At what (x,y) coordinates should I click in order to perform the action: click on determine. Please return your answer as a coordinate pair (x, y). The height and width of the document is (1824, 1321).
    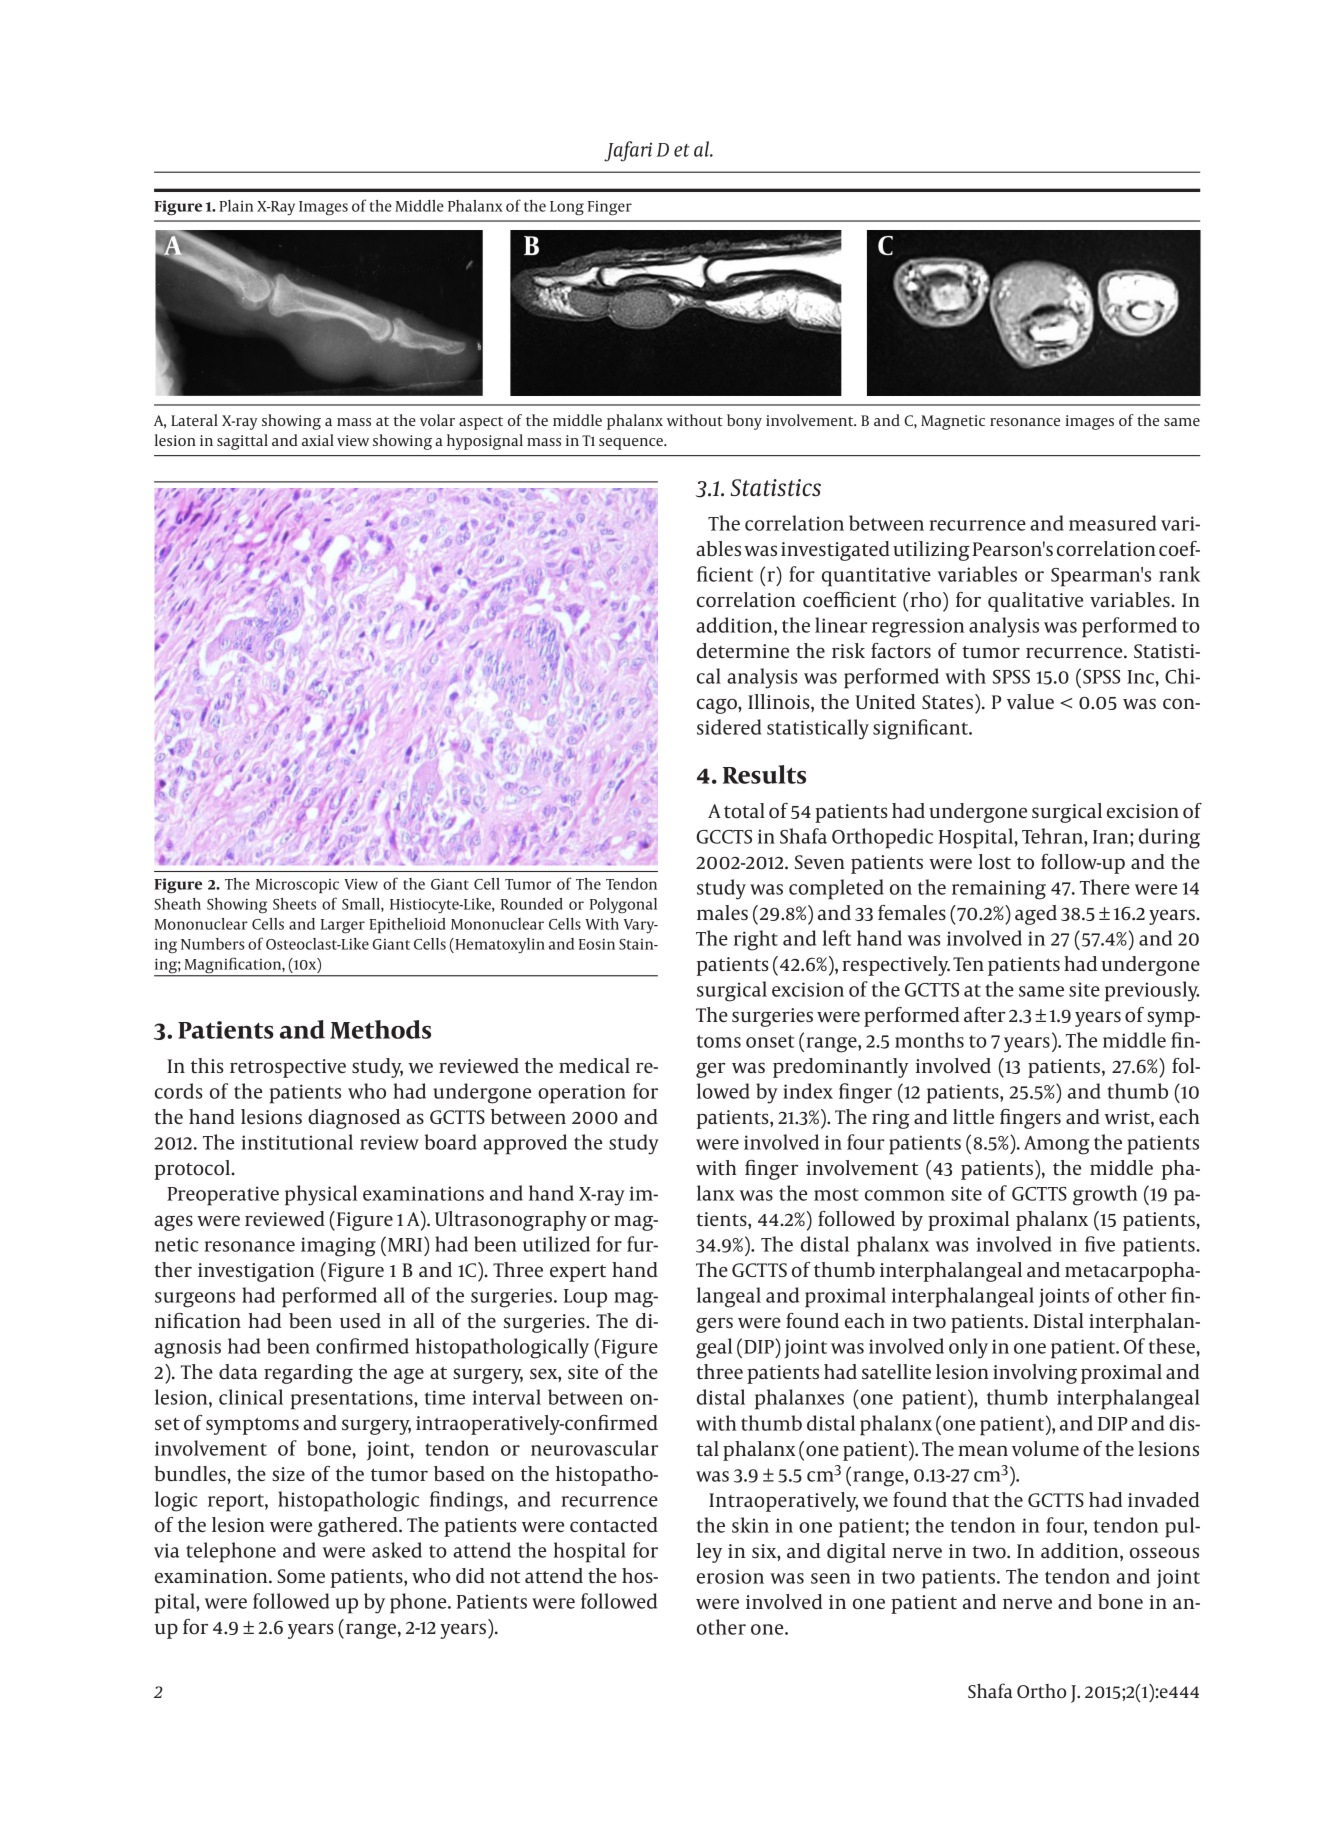
    Looking at the image, I should click on (743, 650).
